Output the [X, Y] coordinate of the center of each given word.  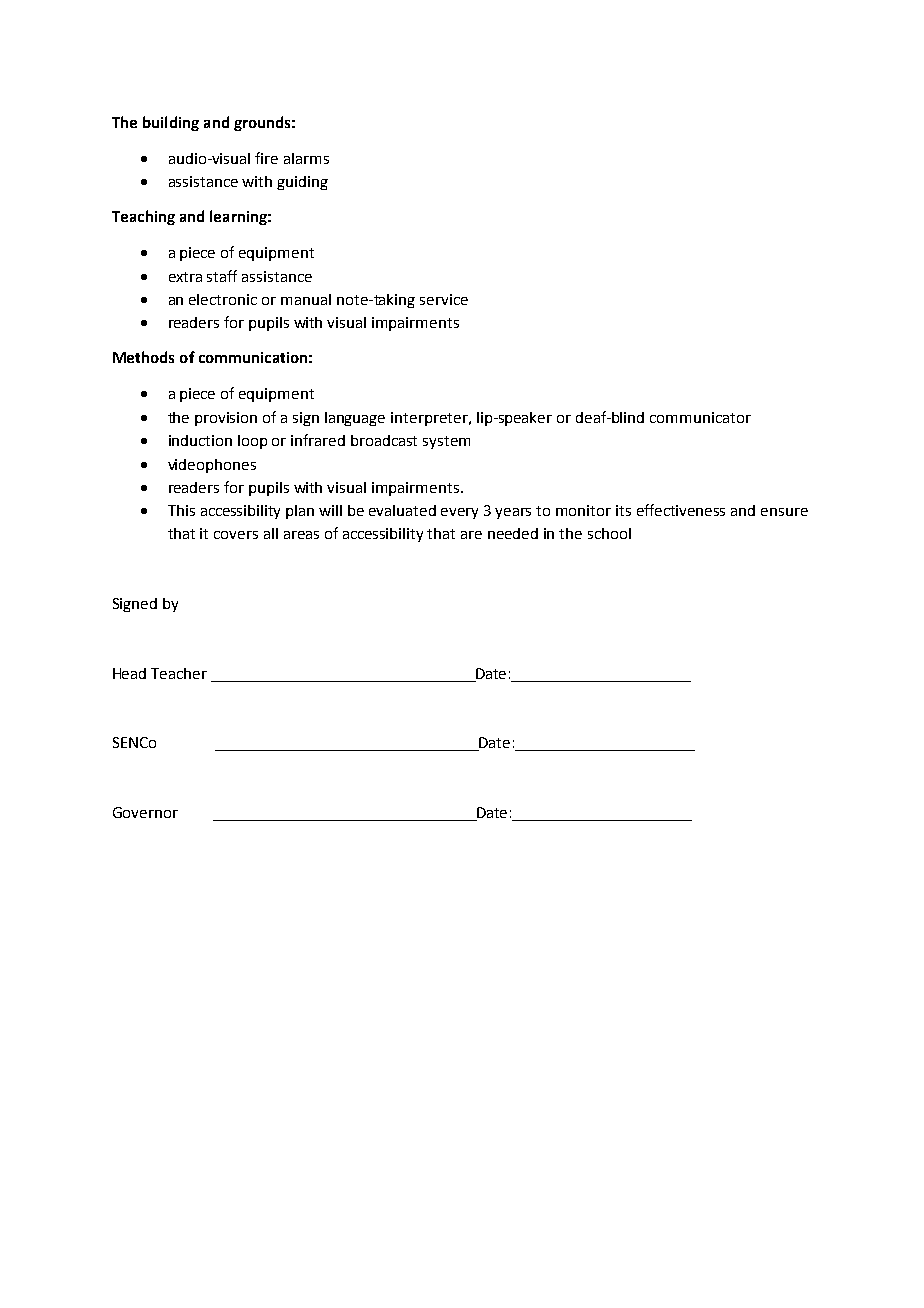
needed [513, 533]
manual [306, 299]
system [446, 442]
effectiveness [681, 510]
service [444, 299]
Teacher [179, 673]
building [171, 123]
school [609, 533]
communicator [700, 417]
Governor [145, 812]
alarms [306, 158]
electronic [223, 299]
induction [200, 440]
